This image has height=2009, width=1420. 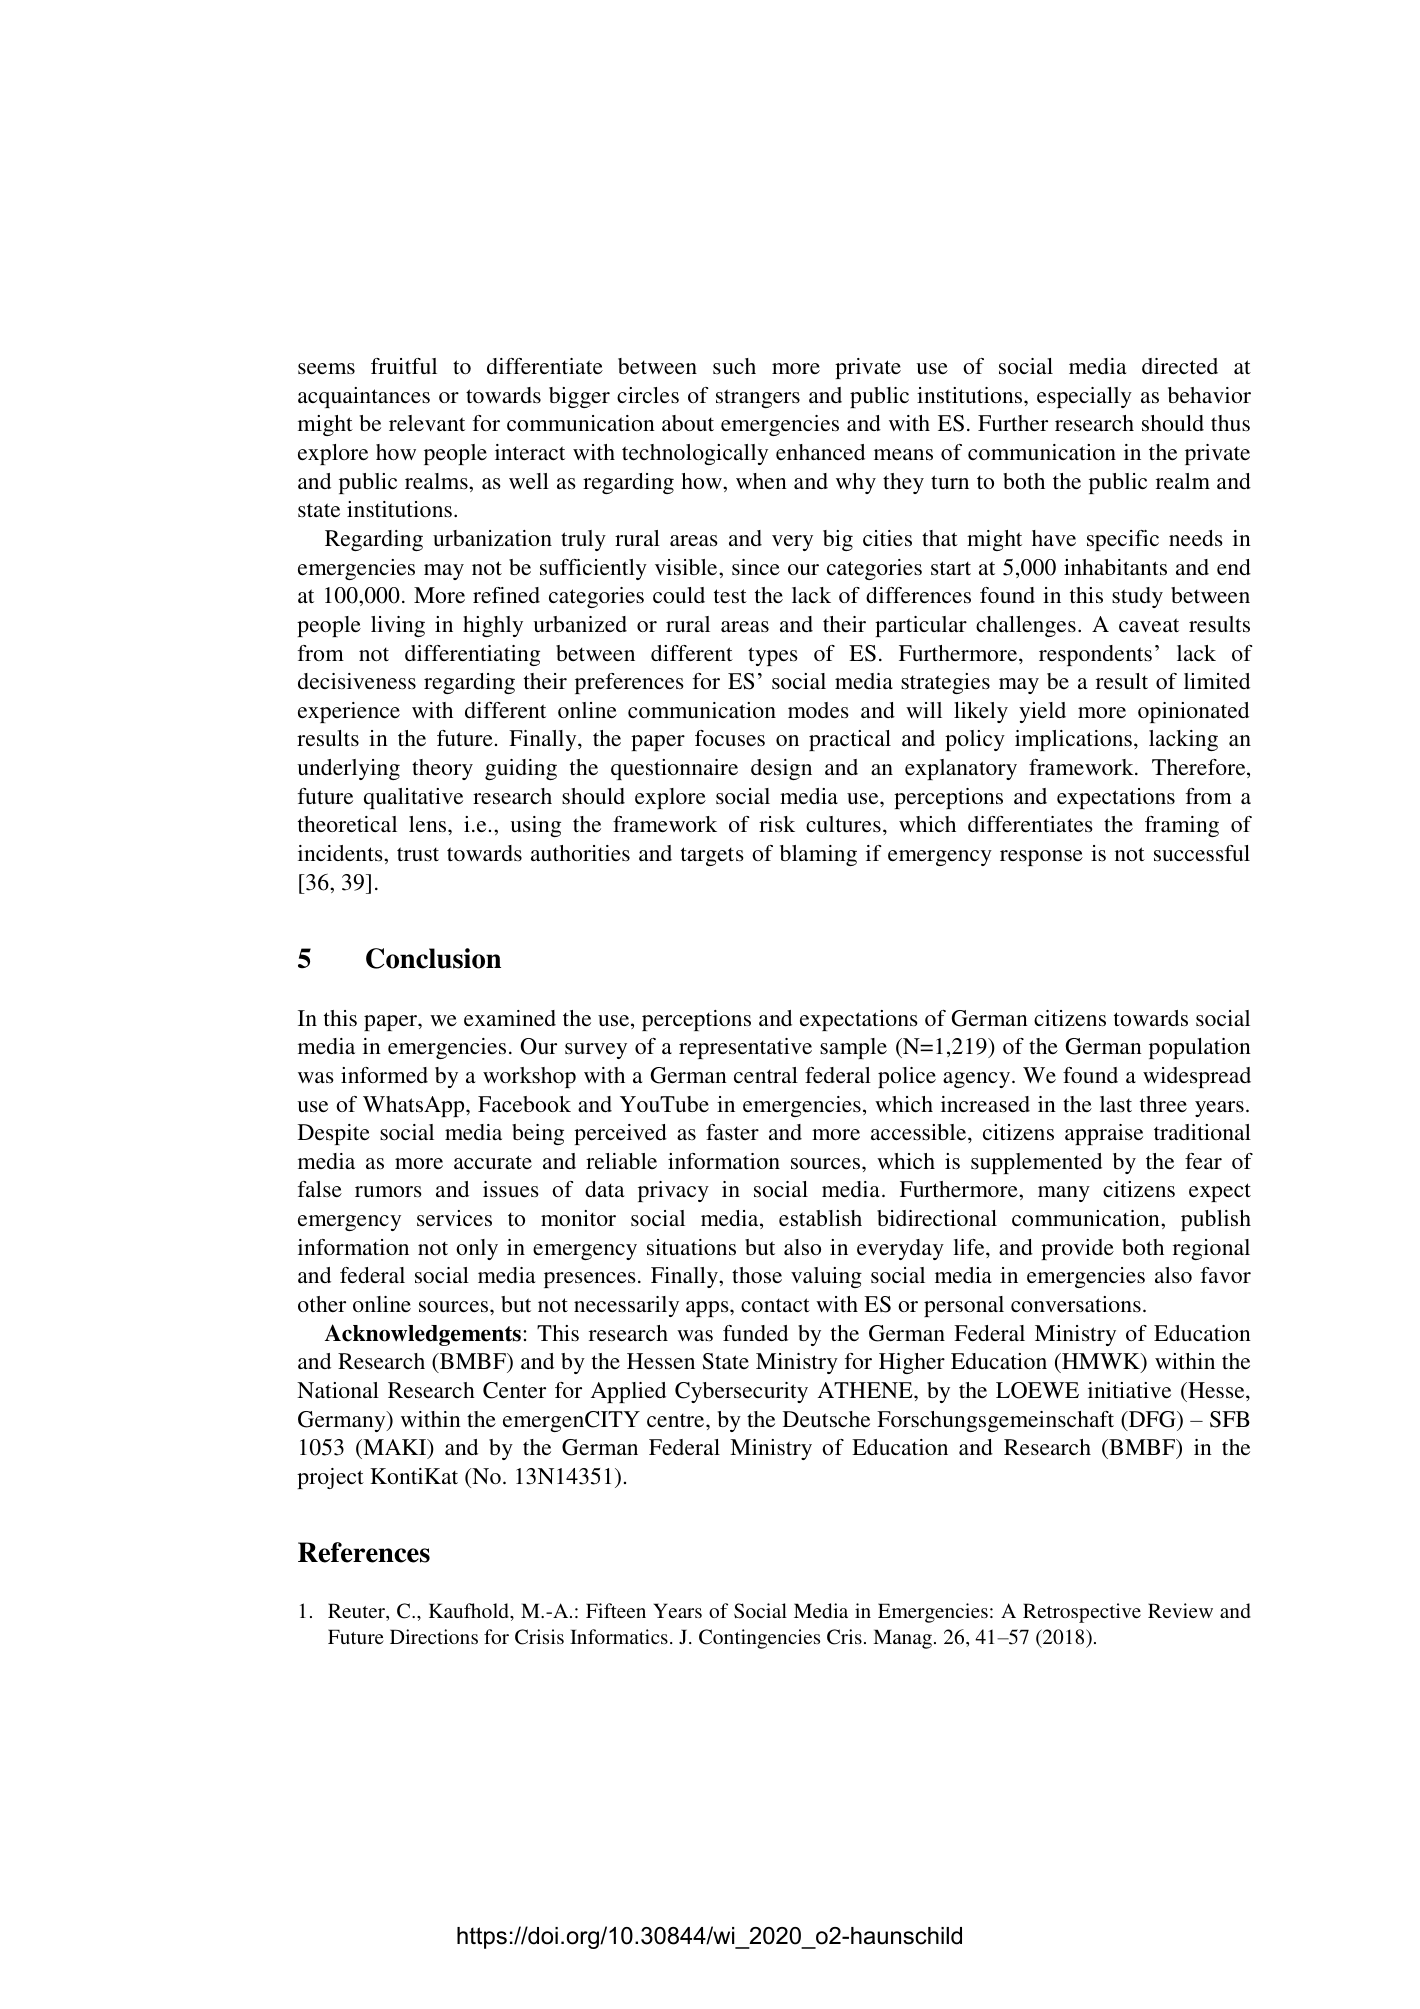 I want to click on establish, so click(x=820, y=1218).
